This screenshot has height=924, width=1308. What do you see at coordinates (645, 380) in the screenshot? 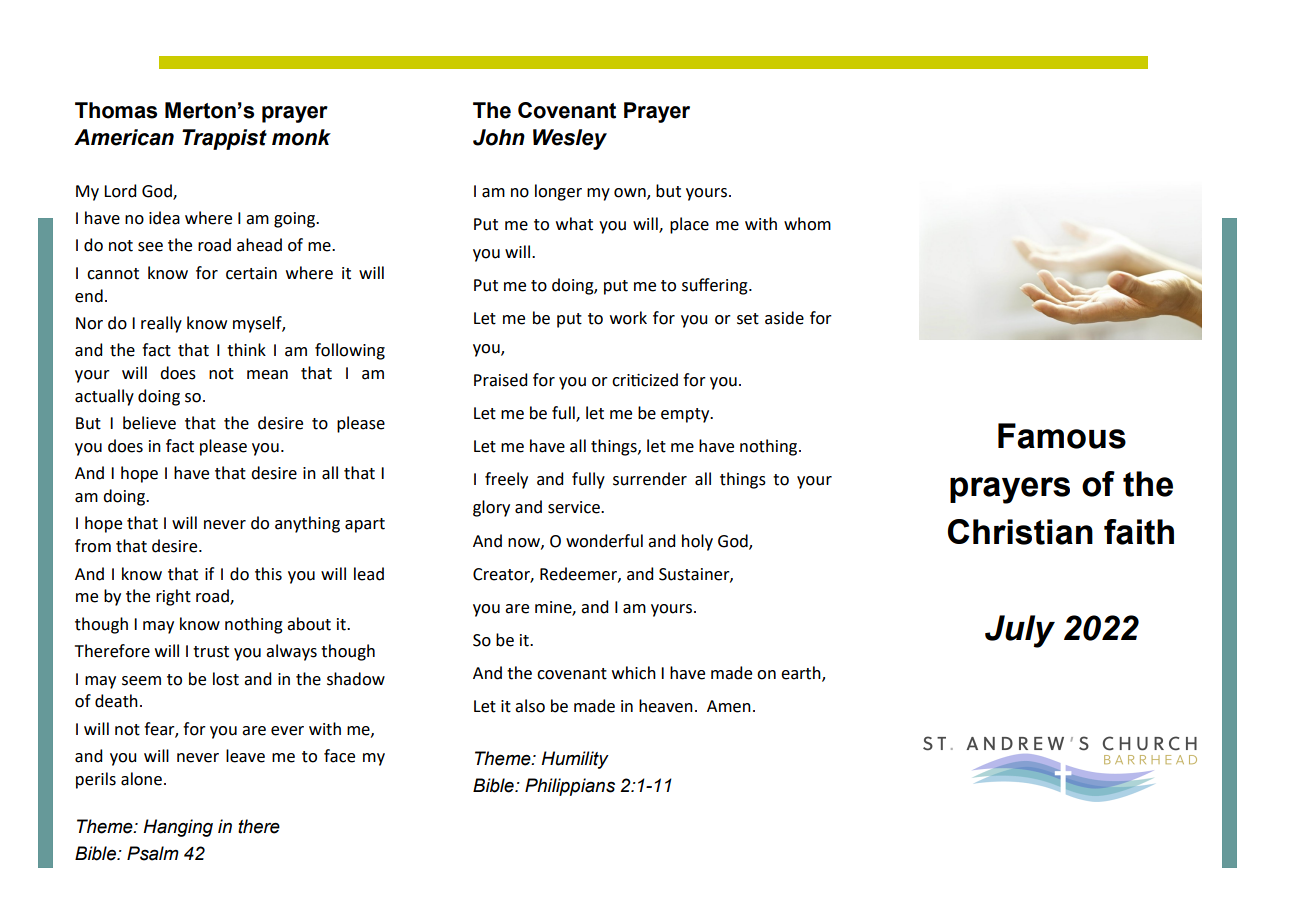
I see `criticized` at bounding box center [645, 380].
